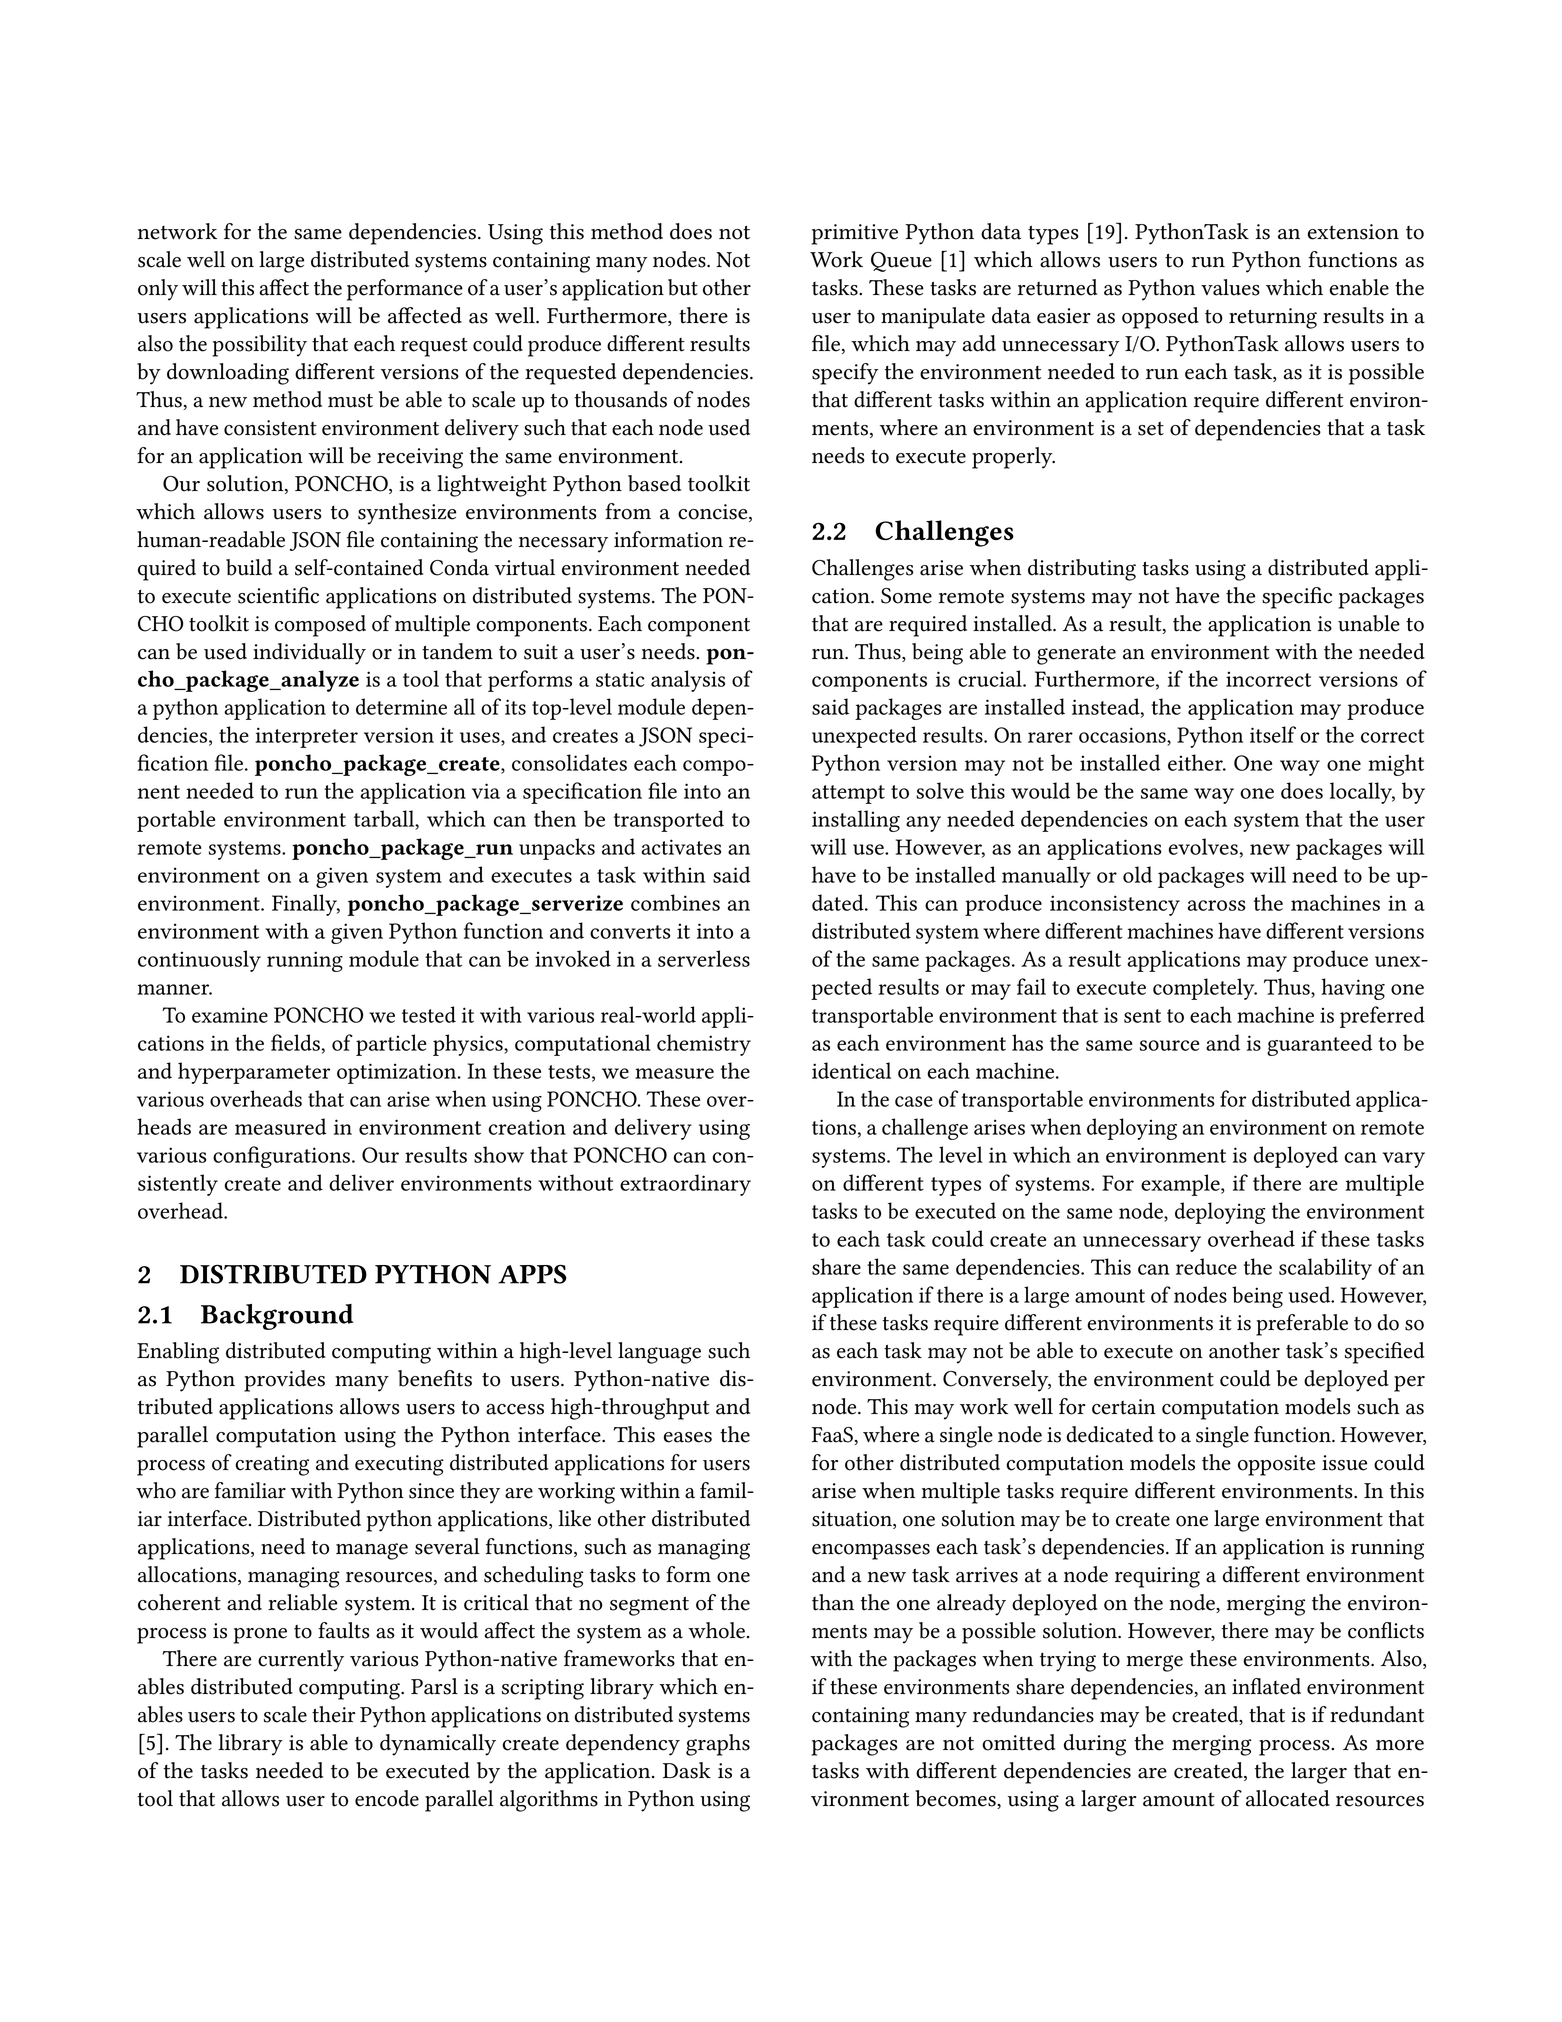 Image resolution: width=1562 pixels, height=2022 pixels. What do you see at coordinates (1230, 287) in the screenshot?
I see `values` at bounding box center [1230, 287].
